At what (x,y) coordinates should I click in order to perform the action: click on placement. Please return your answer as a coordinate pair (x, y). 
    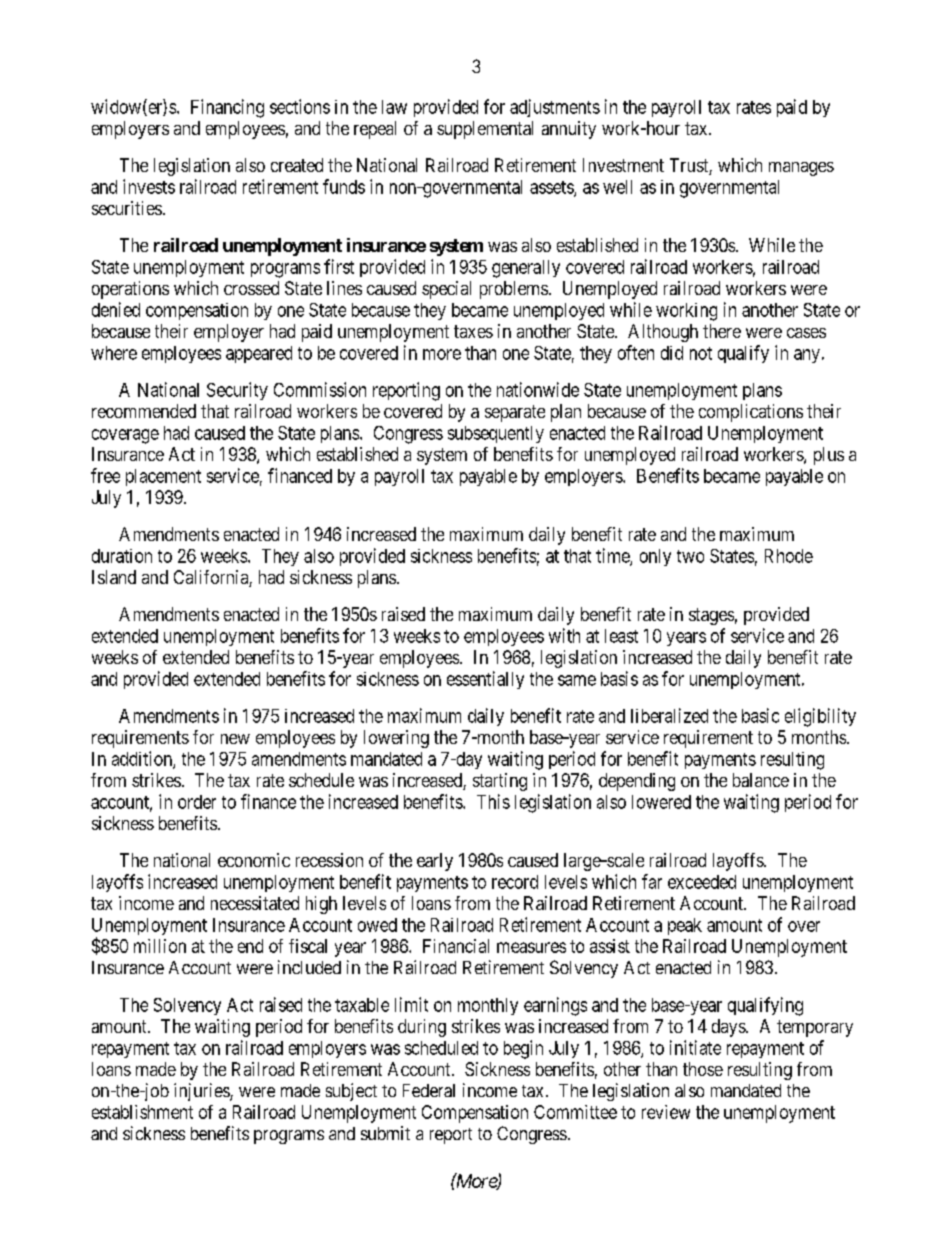
    Looking at the image, I should click on (163, 477).
